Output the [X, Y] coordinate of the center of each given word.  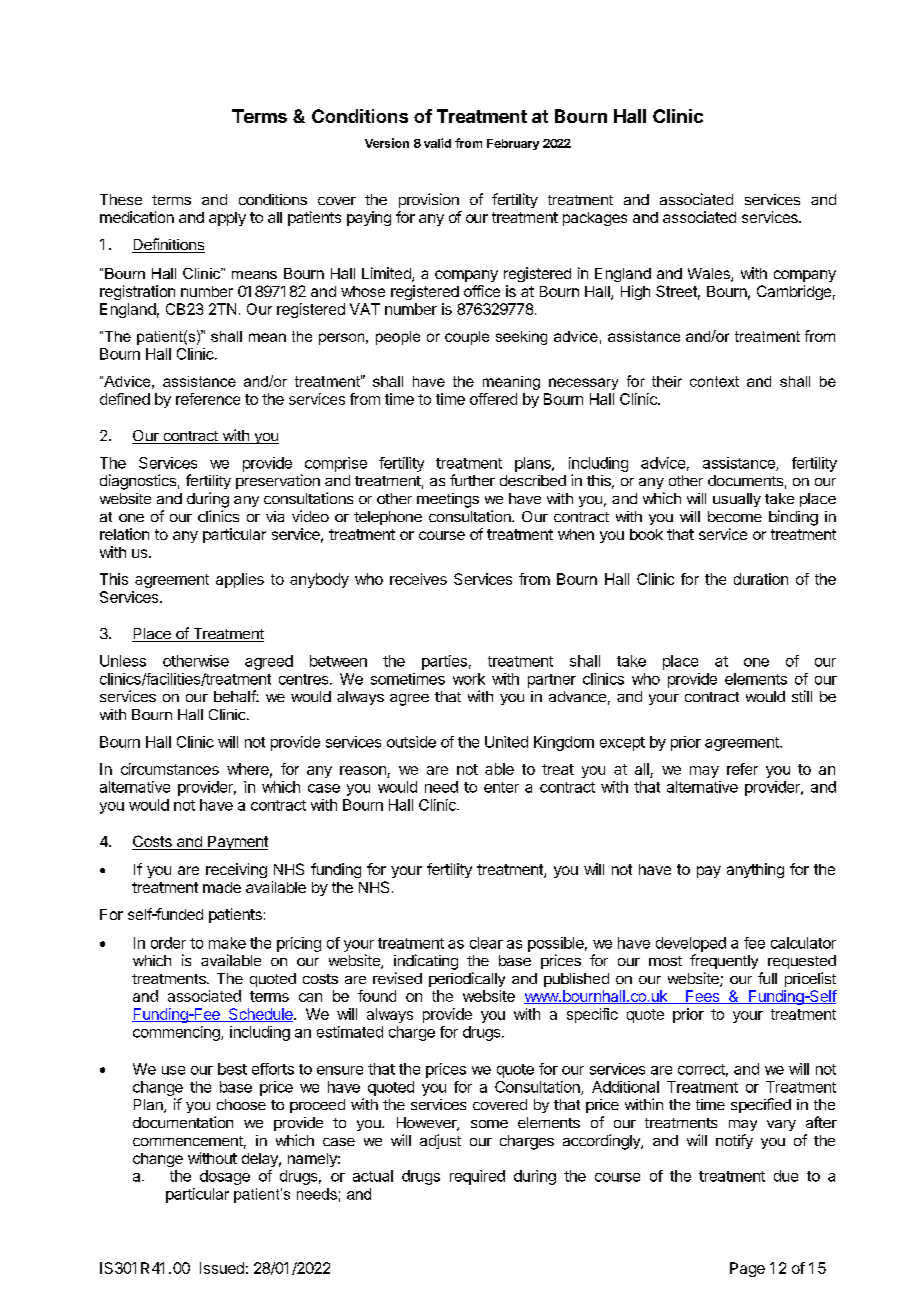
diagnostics [138, 482]
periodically [467, 979]
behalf [235, 696]
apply [227, 219]
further [472, 480]
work [469, 679]
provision [429, 200]
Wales [710, 275]
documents [745, 480]
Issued [222, 1268]
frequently [724, 961]
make [227, 943]
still [802, 696]
